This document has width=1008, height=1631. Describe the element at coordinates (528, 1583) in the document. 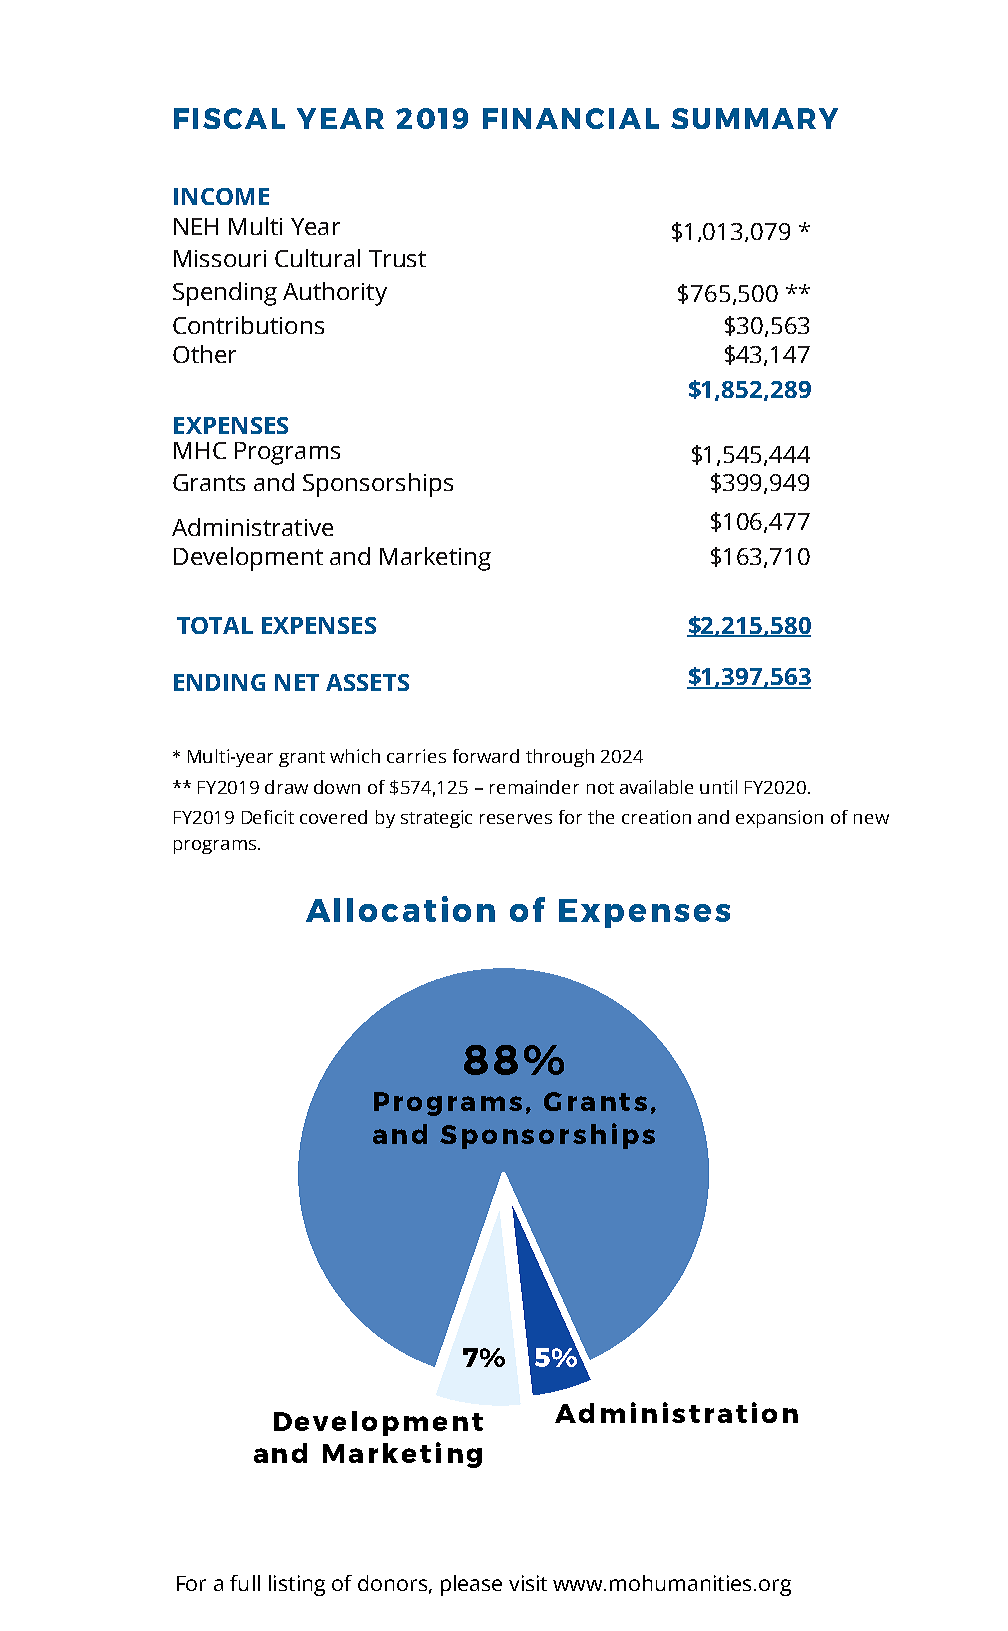

I see `visit` at that location.
